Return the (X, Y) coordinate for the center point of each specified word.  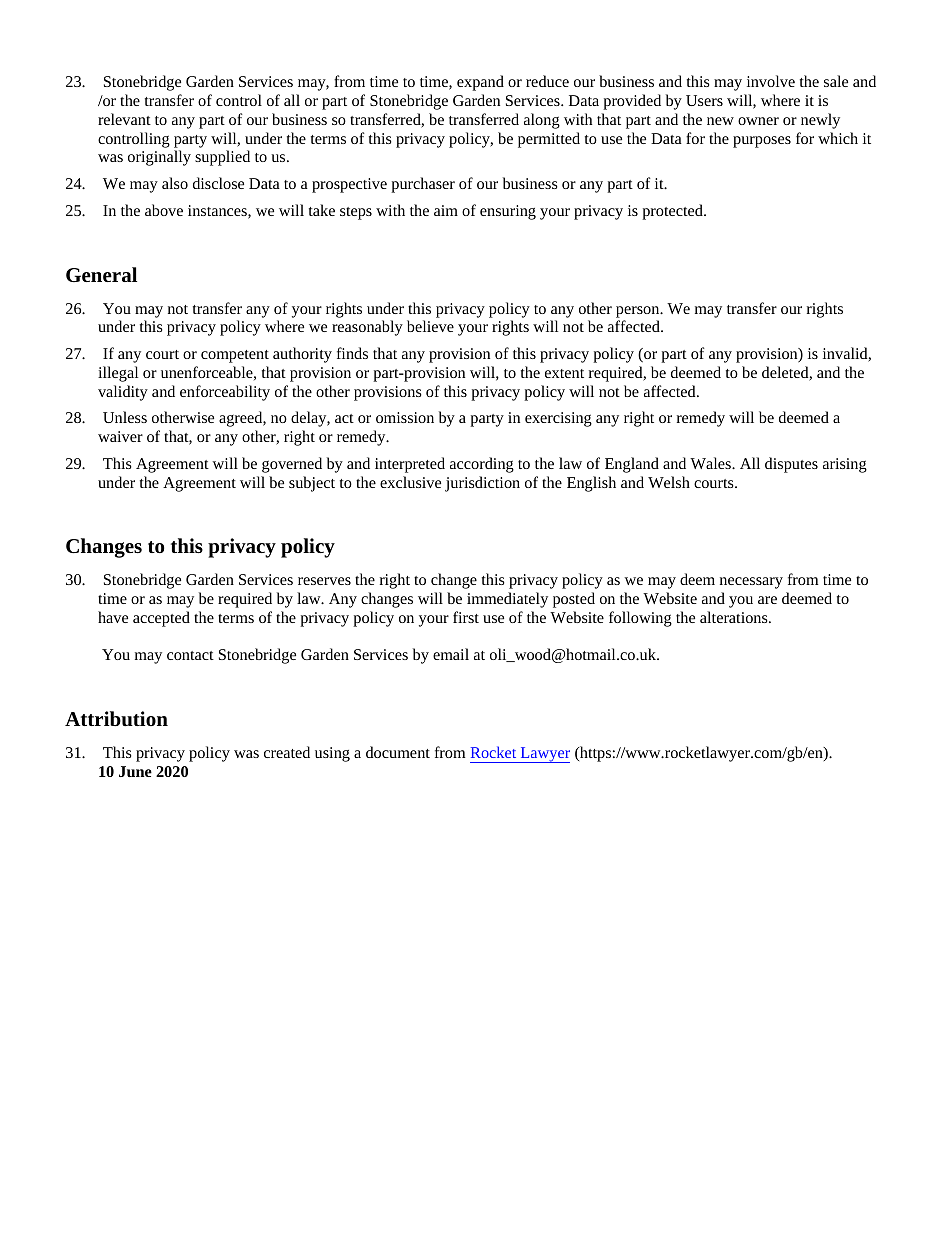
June (135, 771)
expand (480, 83)
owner (758, 121)
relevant (124, 119)
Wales (711, 463)
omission (405, 417)
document (398, 752)
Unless (125, 417)
